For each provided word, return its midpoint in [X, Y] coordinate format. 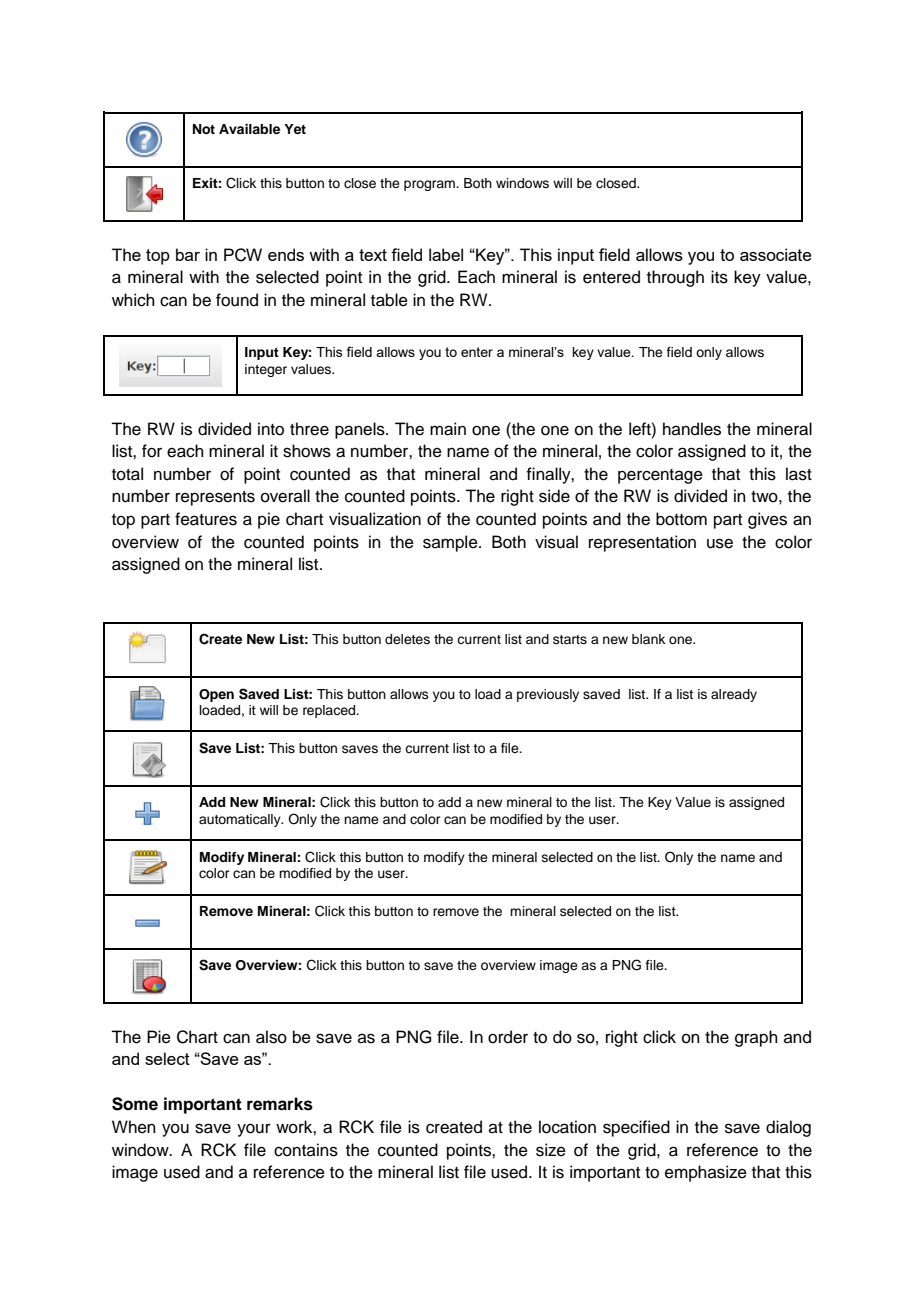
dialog [788, 1128]
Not [204, 129]
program [430, 185]
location [567, 1127]
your [254, 1130]
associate [776, 254]
